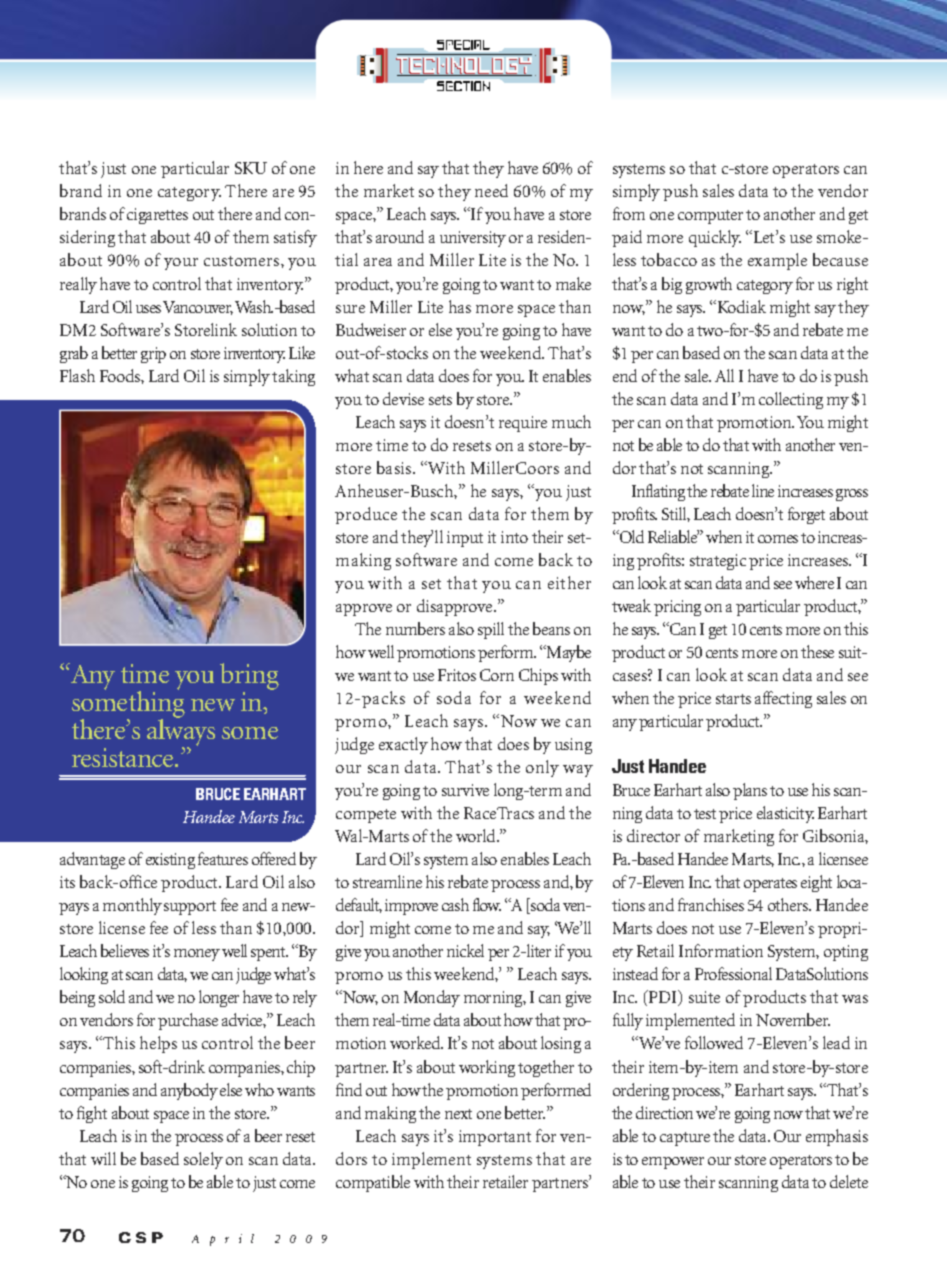 Image resolution: width=947 pixels, height=1288 pixels. What do you see at coordinates (791, 400) in the document?
I see `collecting` at bounding box center [791, 400].
